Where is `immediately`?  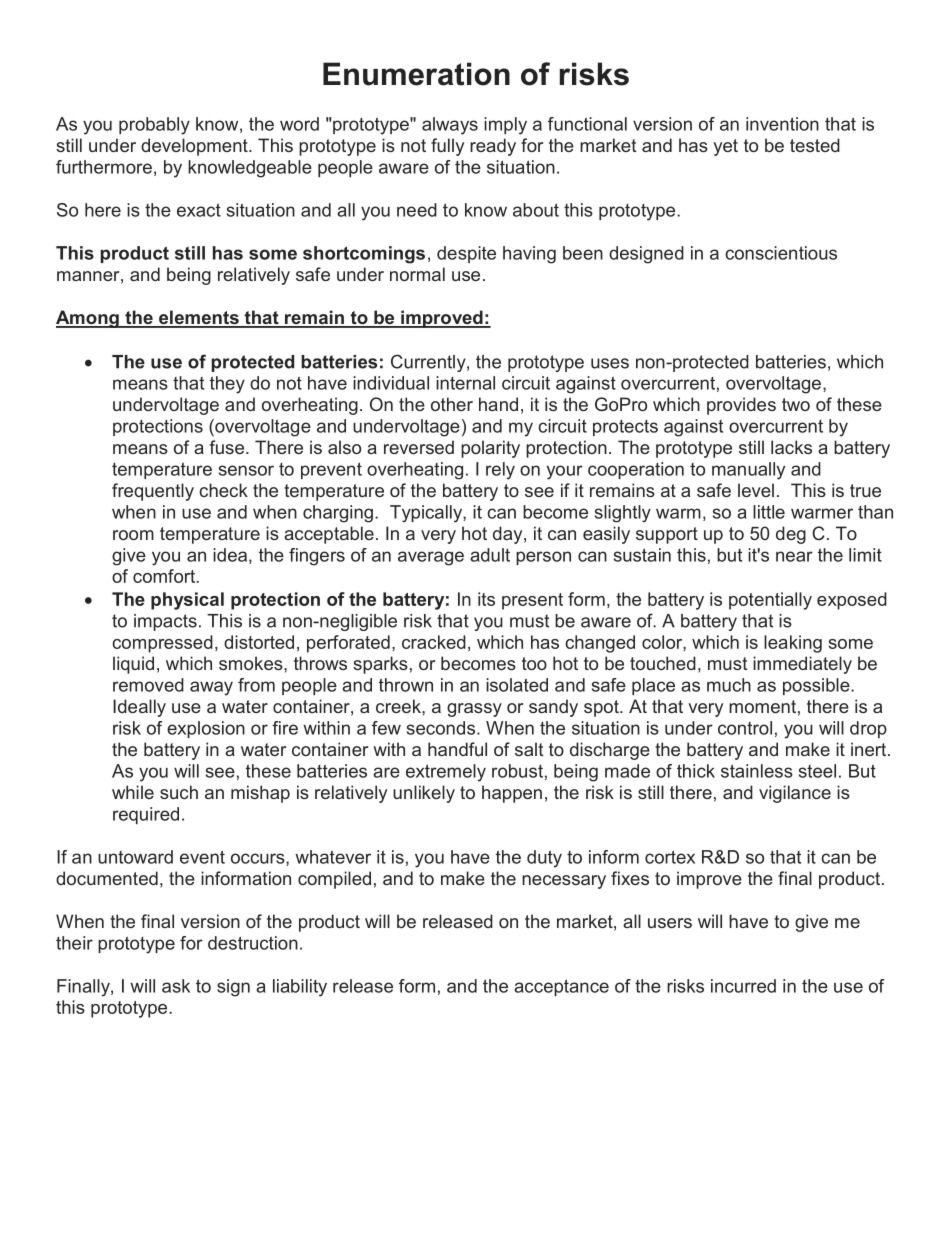
immediately is located at coordinates (802, 665).
